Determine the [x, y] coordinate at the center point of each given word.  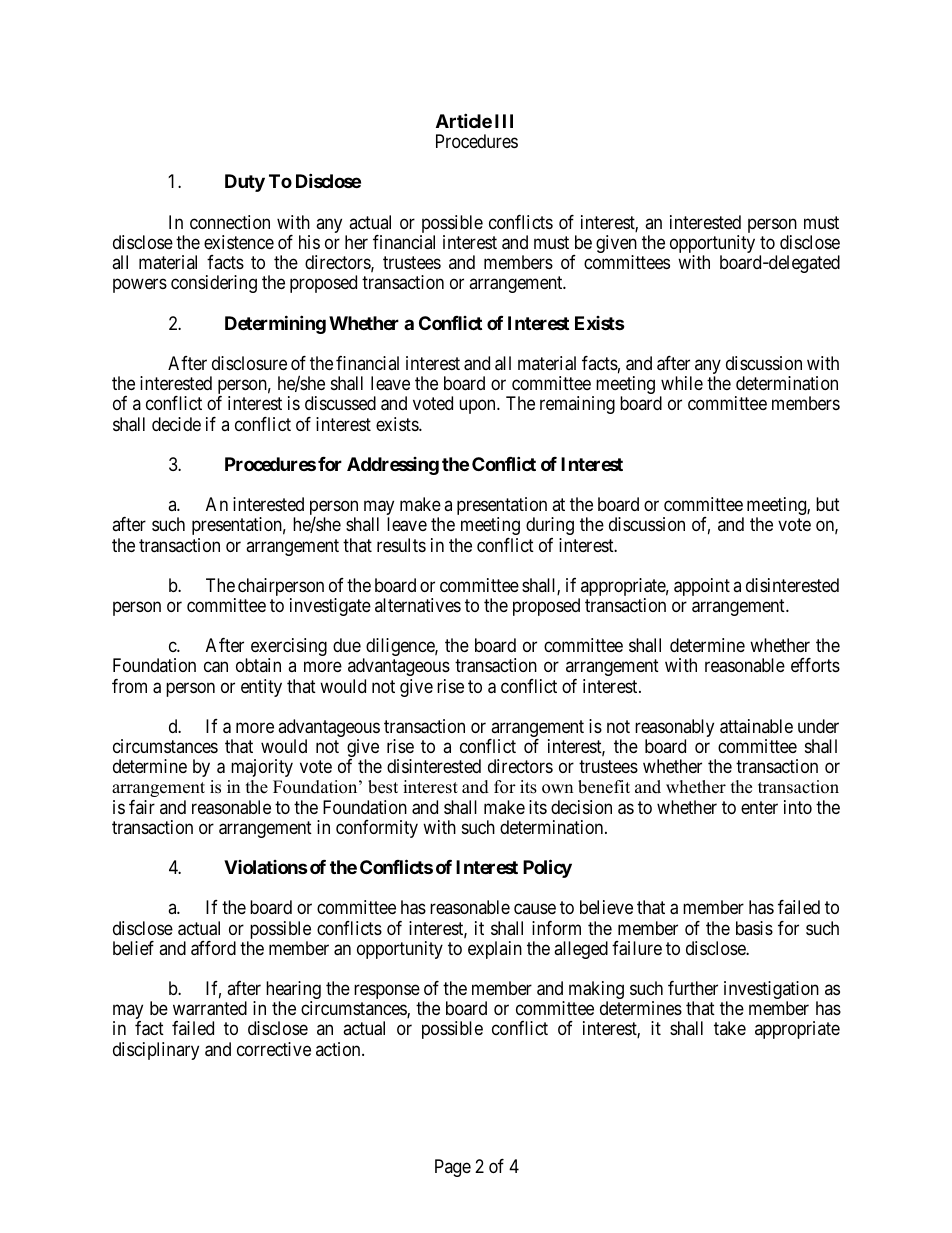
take [730, 1028]
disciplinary [156, 1051]
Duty [245, 183]
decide [176, 424]
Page [453, 1168]
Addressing [393, 466]
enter [759, 807]
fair [142, 807]
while [682, 383]
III [504, 121]
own [557, 789]
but [828, 504]
